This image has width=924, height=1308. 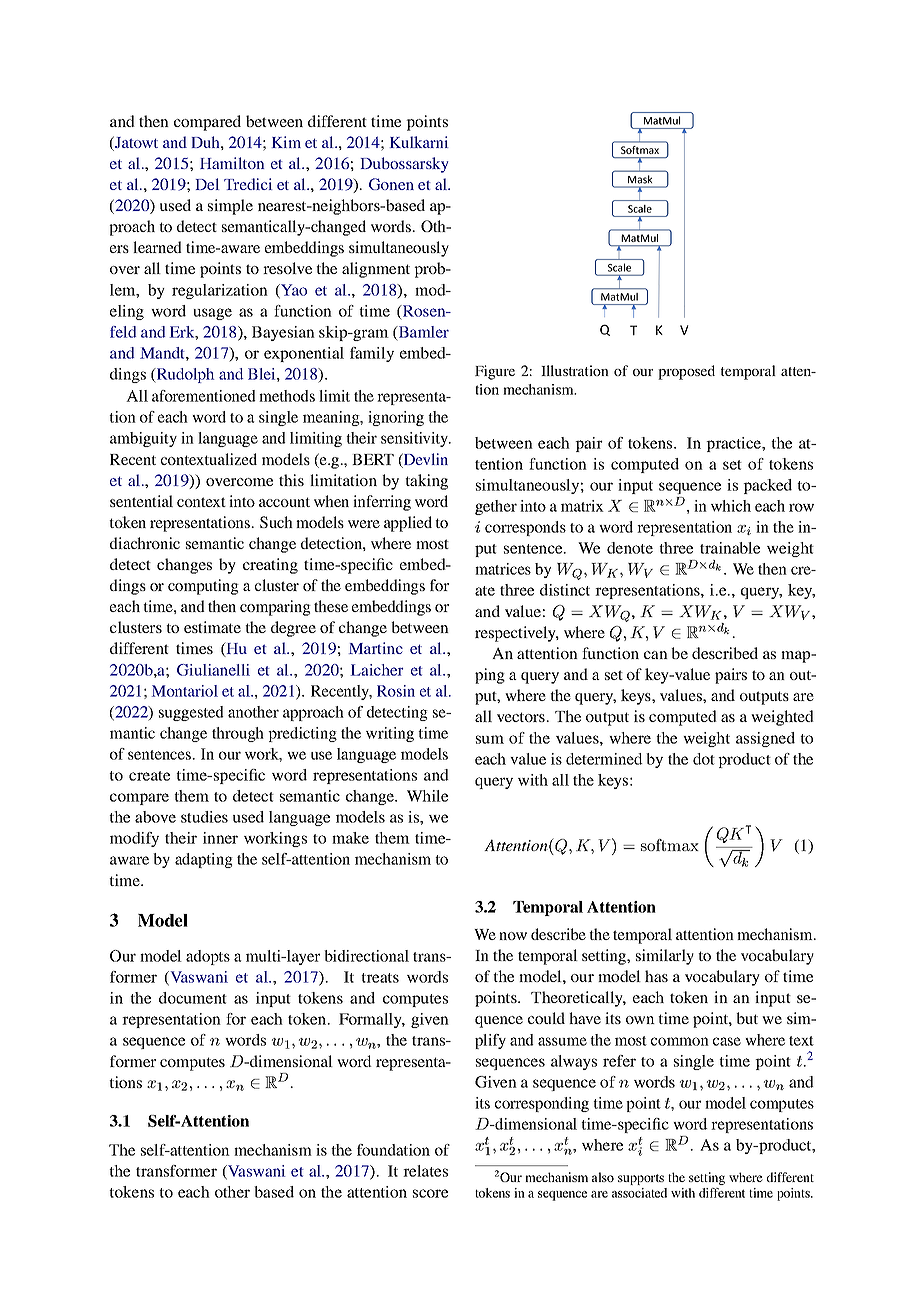 What do you see at coordinates (232, 163) in the image?
I see `Hamilton` at bounding box center [232, 163].
